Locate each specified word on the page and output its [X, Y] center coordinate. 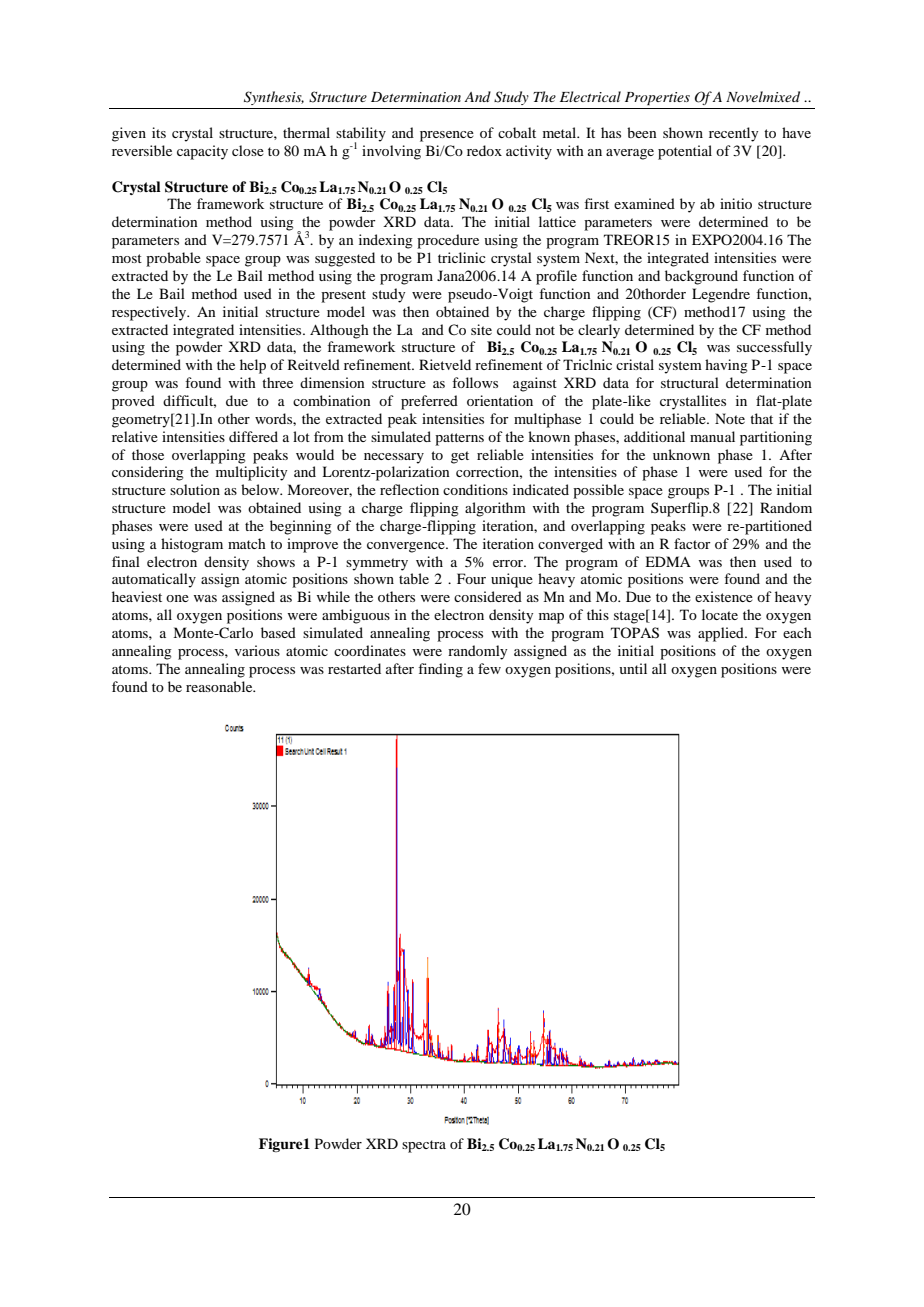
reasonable [220, 686]
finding [440, 670]
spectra [424, 1146]
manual [712, 436]
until [633, 668]
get [460, 457]
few [489, 668]
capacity [202, 152]
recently [733, 134]
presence [447, 136]
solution [195, 489]
